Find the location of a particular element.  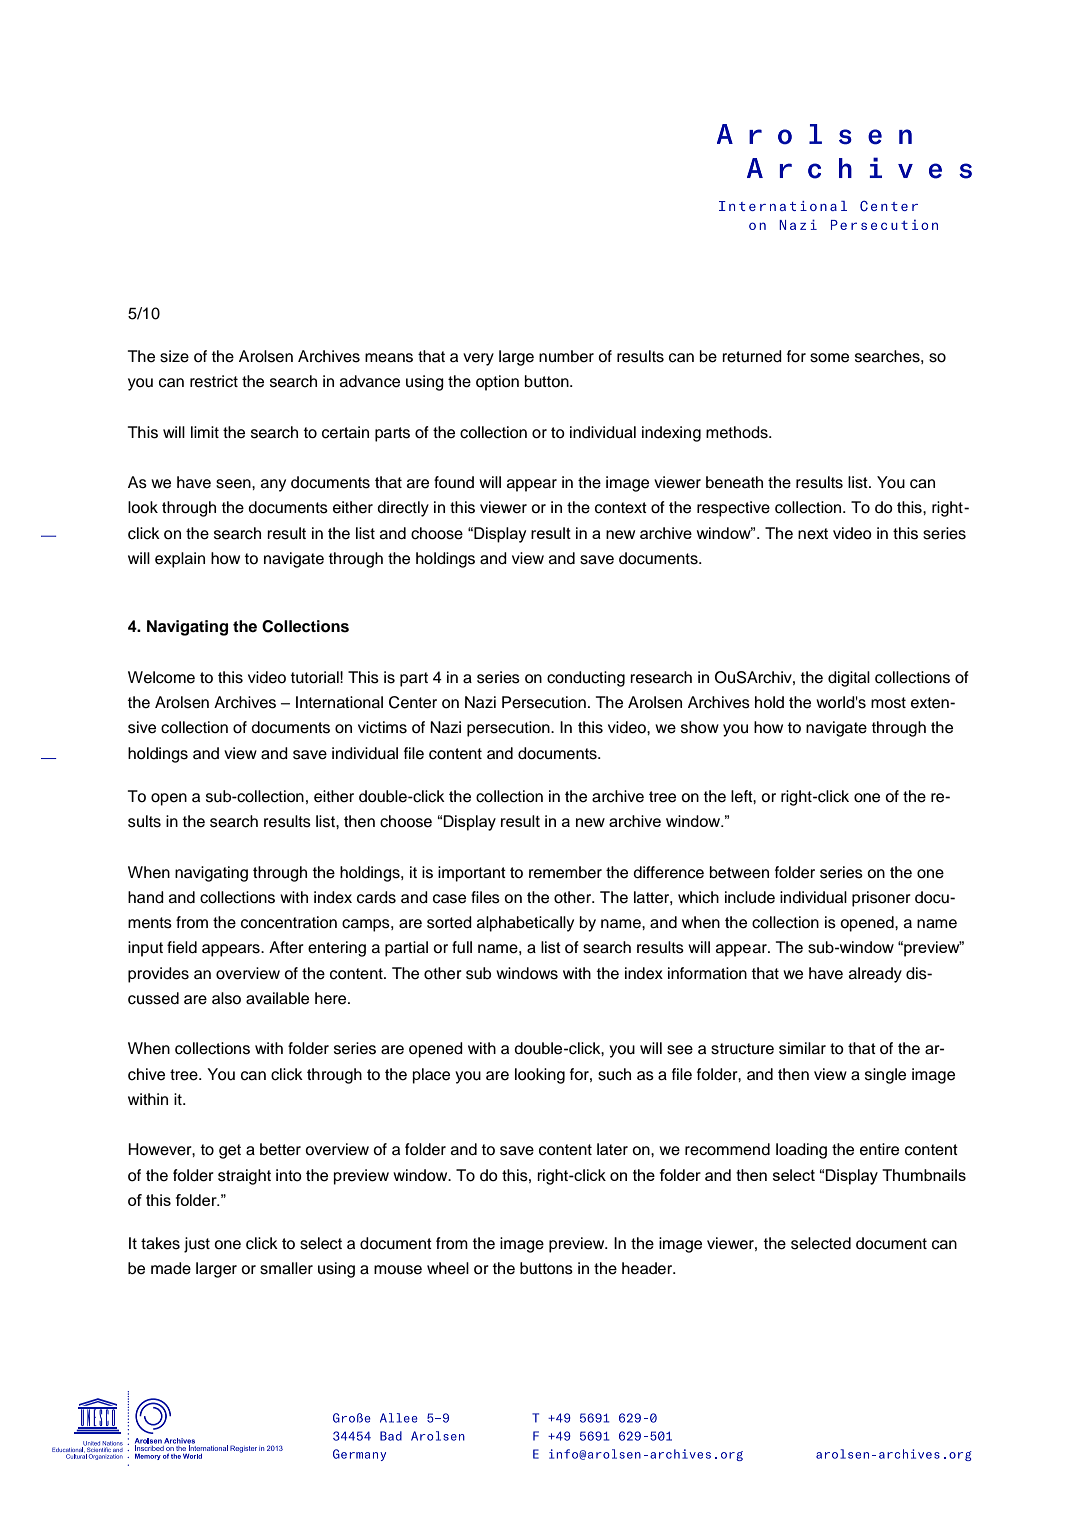

conducting is located at coordinates (586, 679).
